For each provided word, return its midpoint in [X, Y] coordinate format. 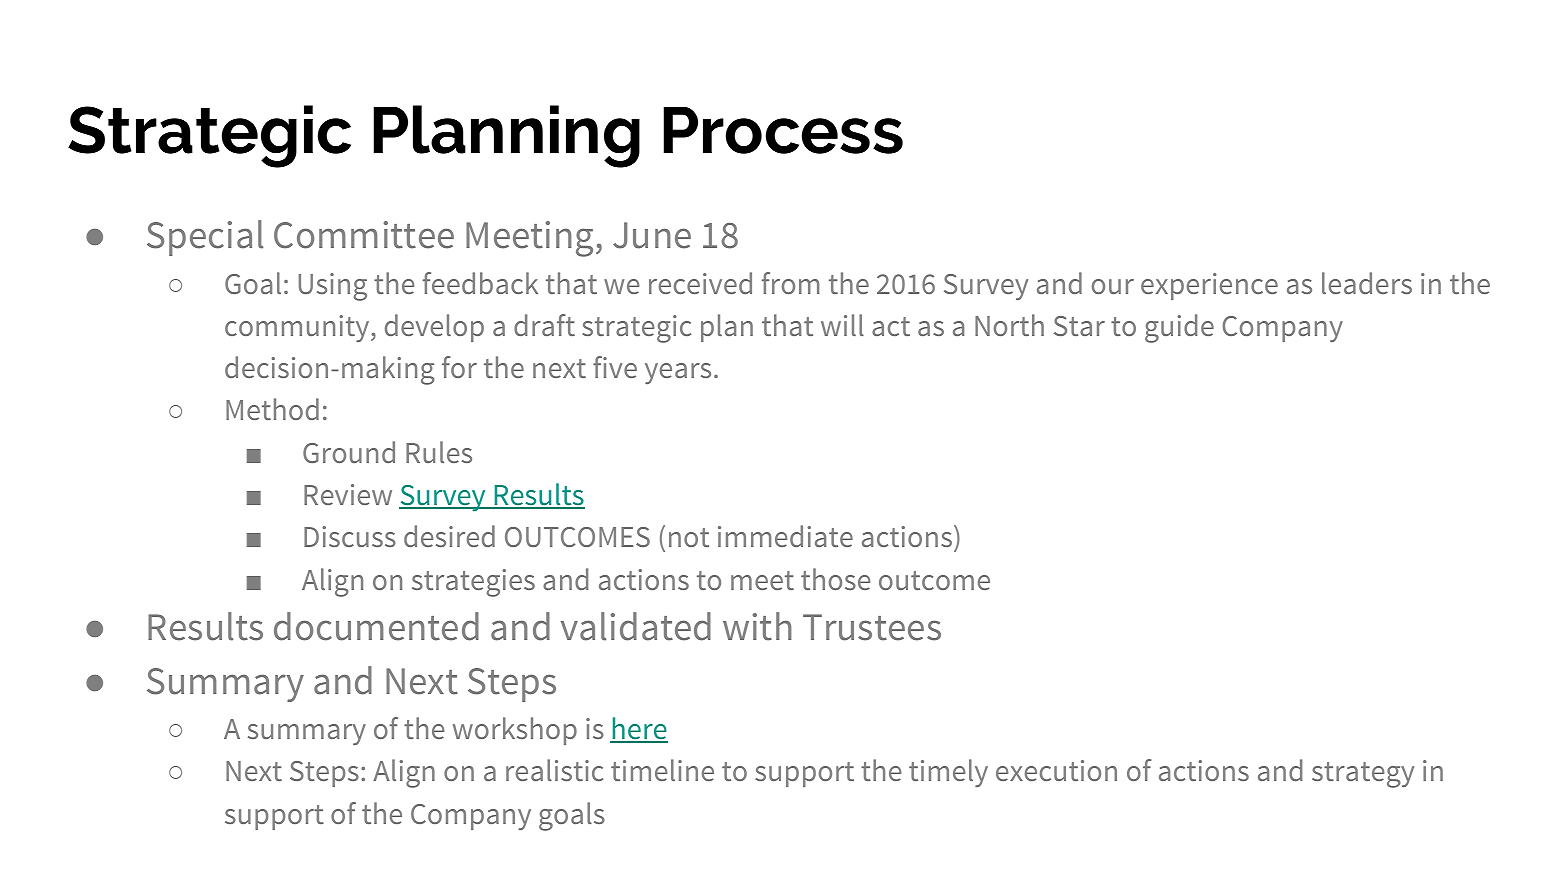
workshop [515, 731]
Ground [349, 452]
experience [1209, 286]
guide [1179, 328]
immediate [785, 536]
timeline [662, 770]
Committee [364, 235]
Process [783, 130]
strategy [1363, 775]
